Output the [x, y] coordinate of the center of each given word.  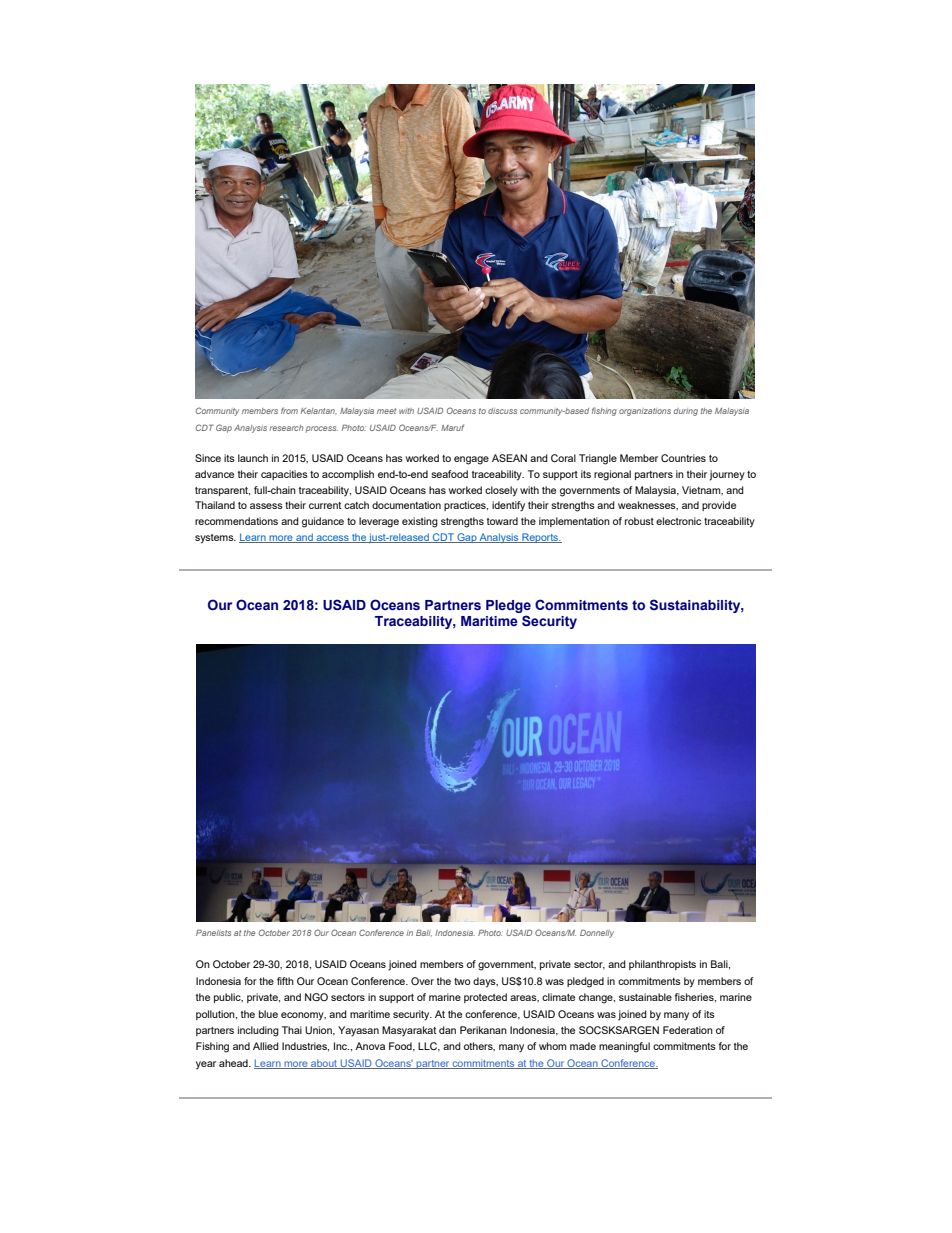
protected [485, 998]
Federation [688, 1030]
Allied [266, 1046]
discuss [502, 411]
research [286, 428]
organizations [645, 412]
